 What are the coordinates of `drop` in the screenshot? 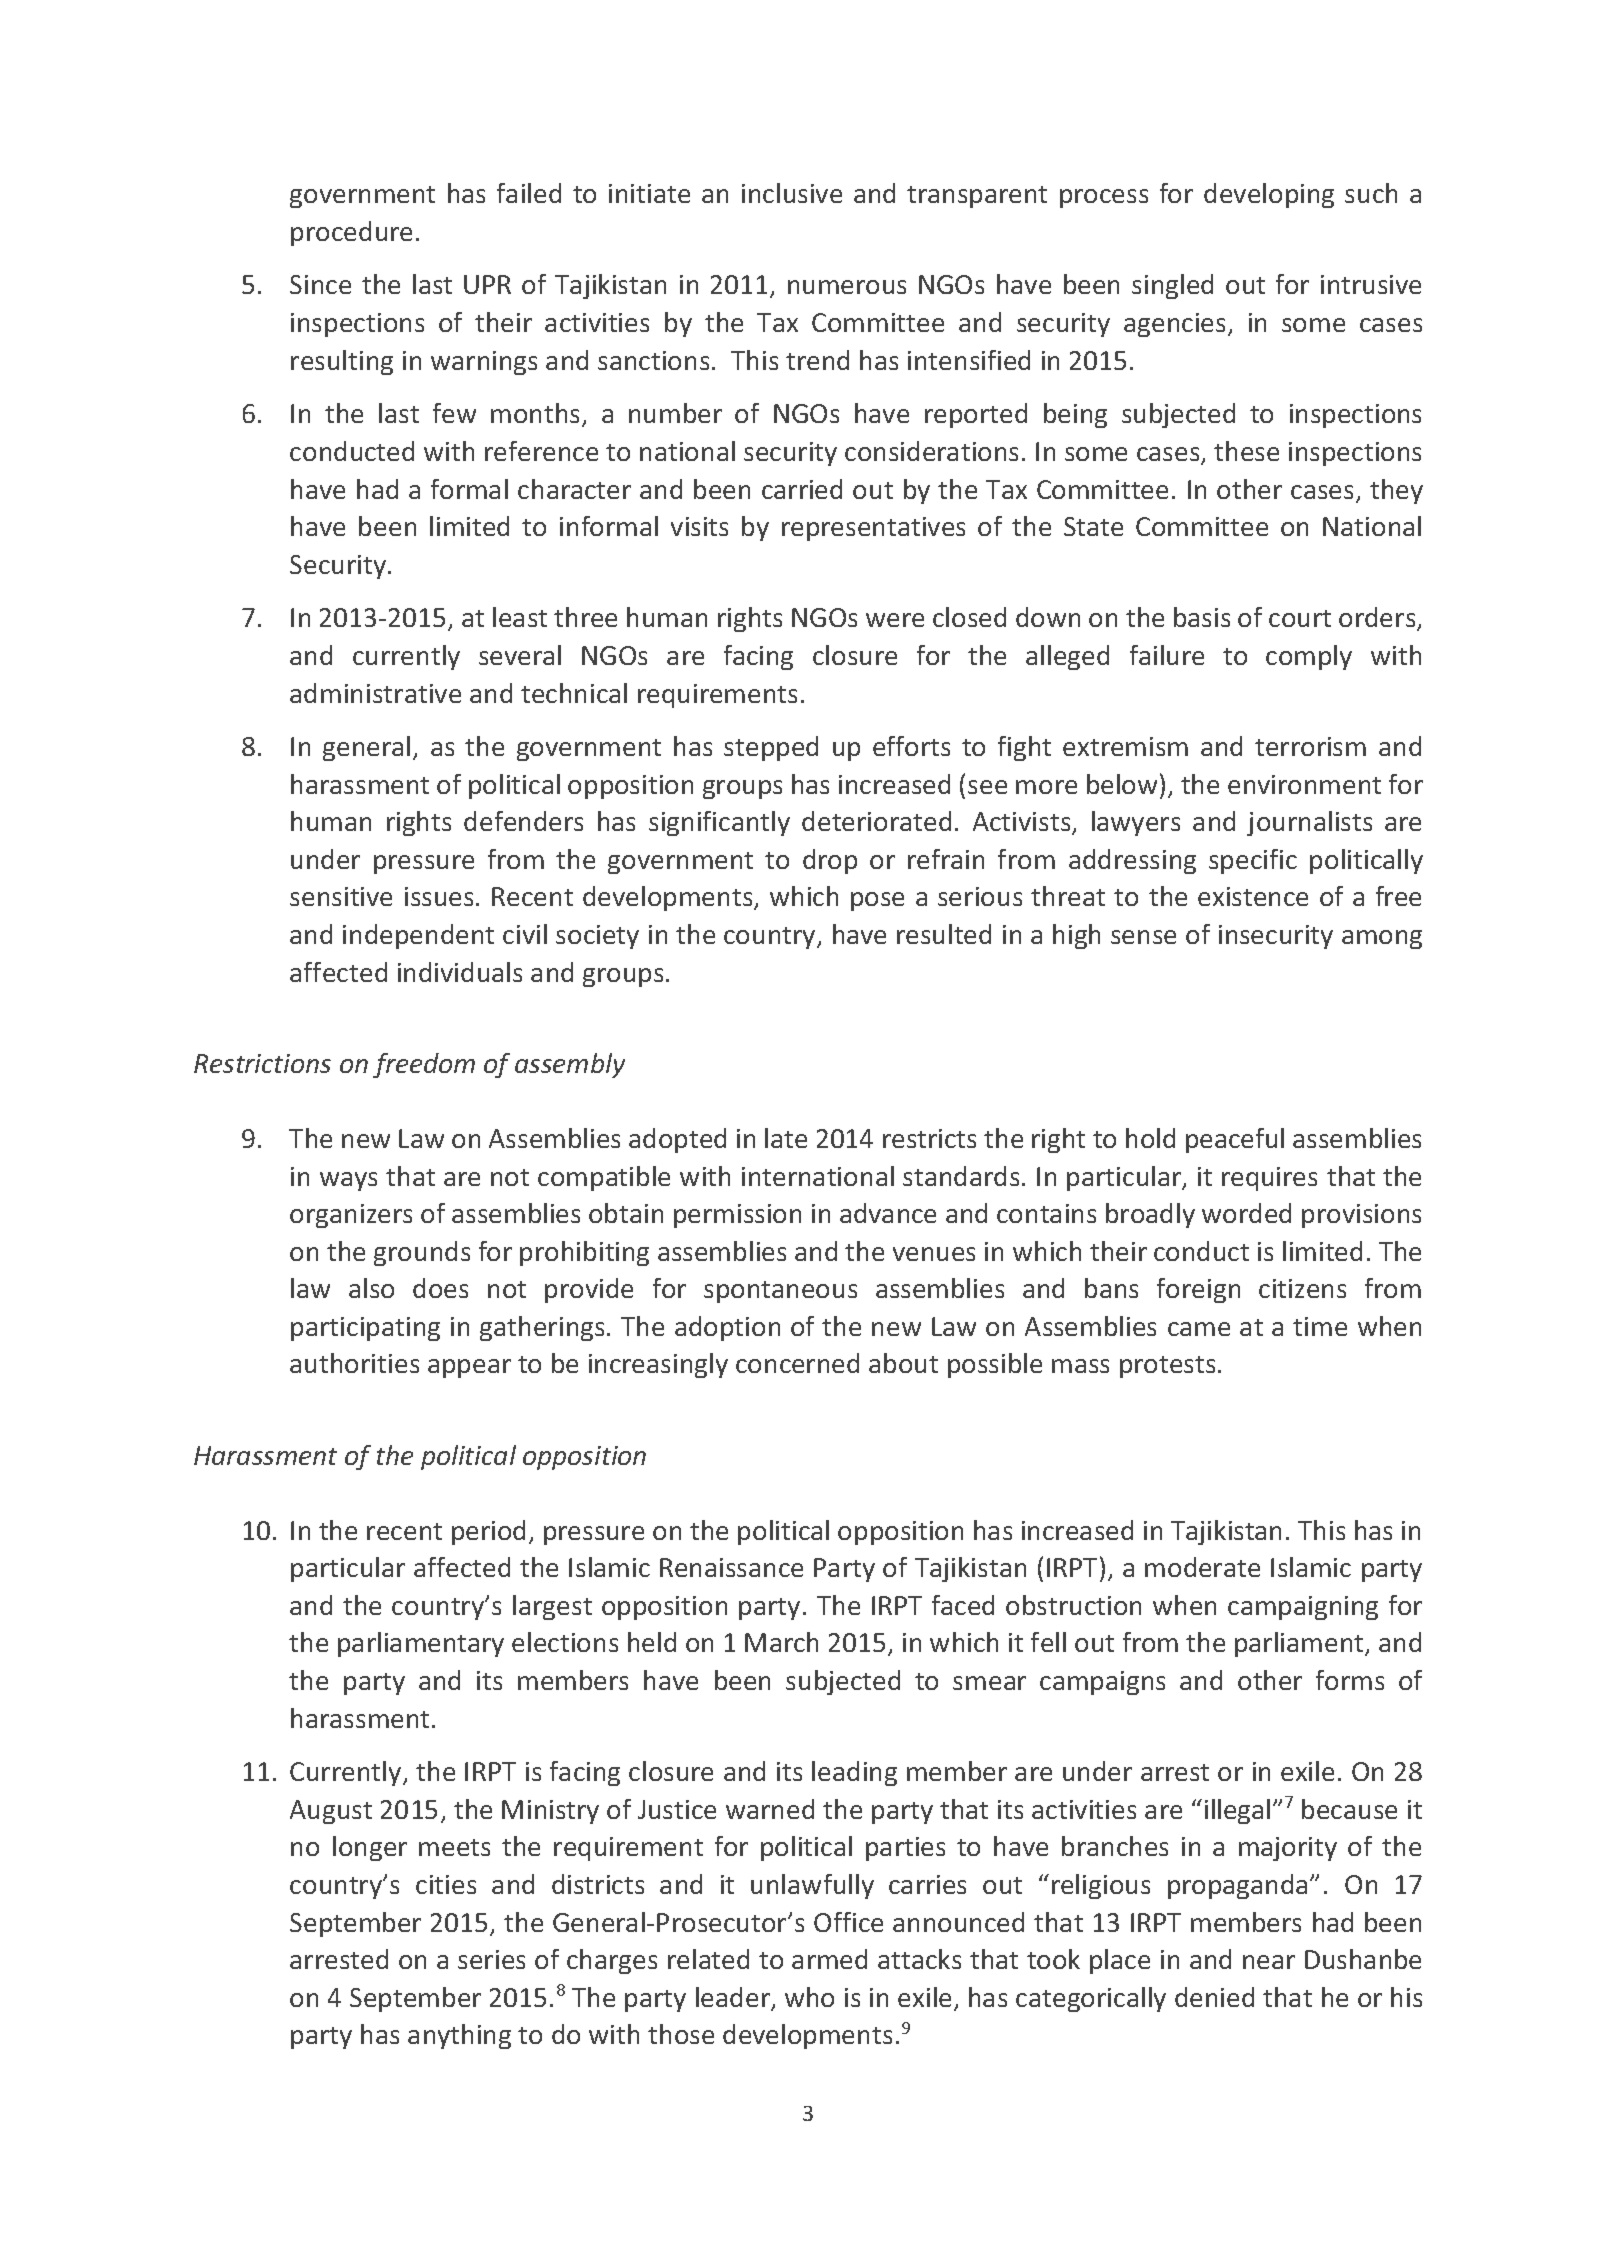 It's located at (830, 861).
